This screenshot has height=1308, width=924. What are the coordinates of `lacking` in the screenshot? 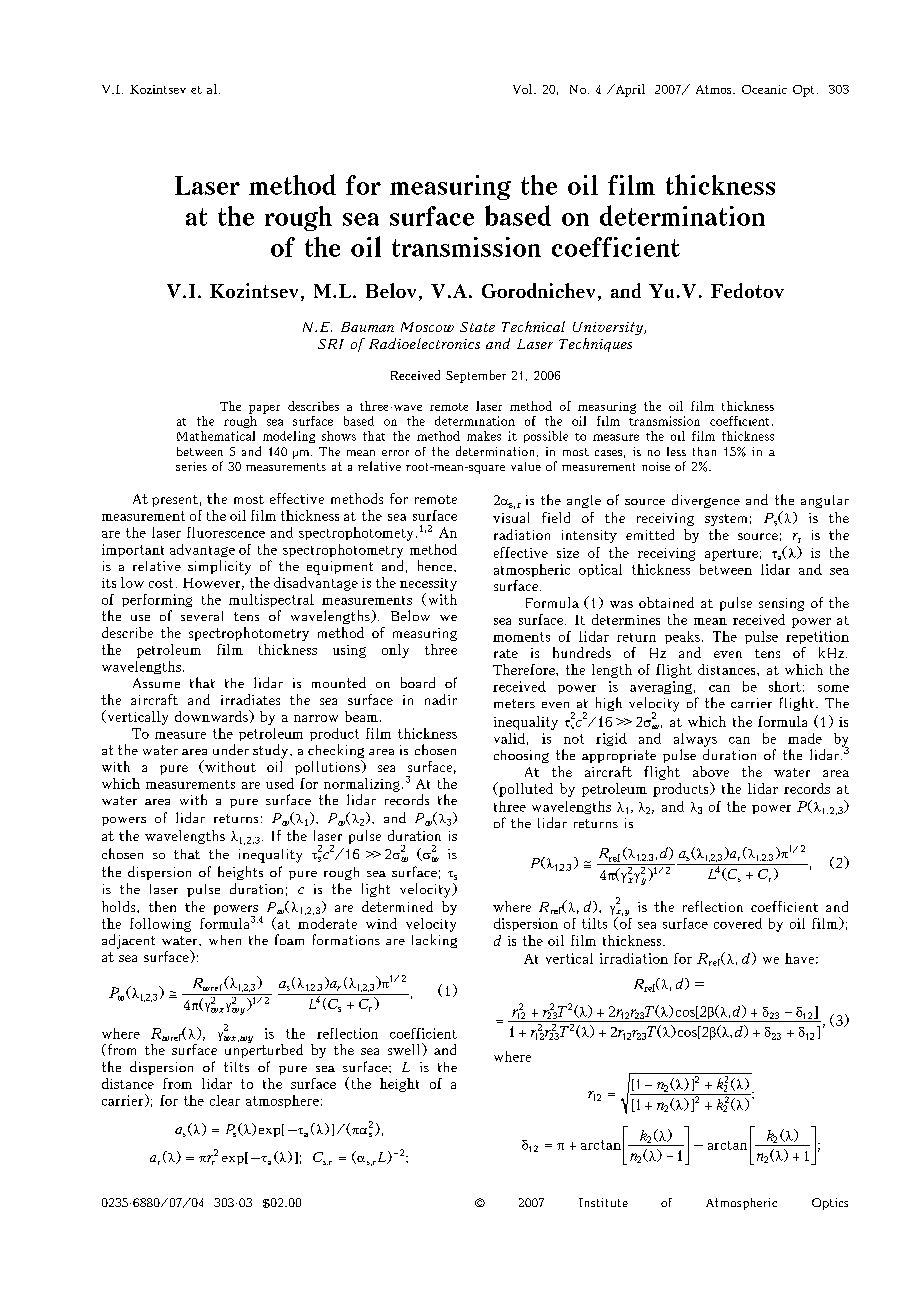 It's located at (434, 941).
